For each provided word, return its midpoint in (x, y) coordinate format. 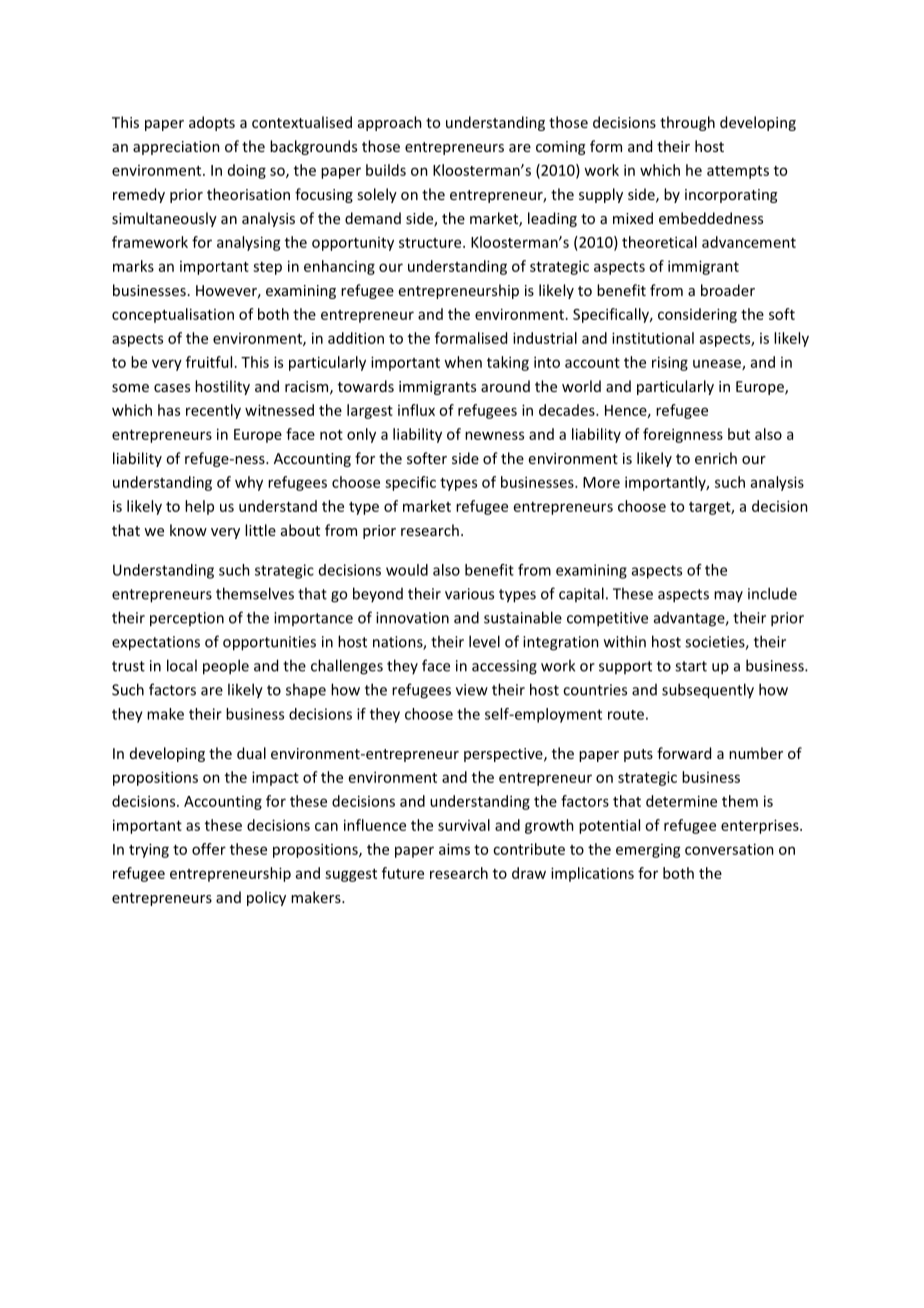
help (199, 507)
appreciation (176, 148)
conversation (729, 849)
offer (209, 849)
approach (390, 123)
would (407, 570)
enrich (716, 458)
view (472, 690)
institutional (653, 338)
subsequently (708, 691)
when (463, 362)
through (687, 123)
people (226, 667)
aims (454, 849)
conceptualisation (173, 315)
